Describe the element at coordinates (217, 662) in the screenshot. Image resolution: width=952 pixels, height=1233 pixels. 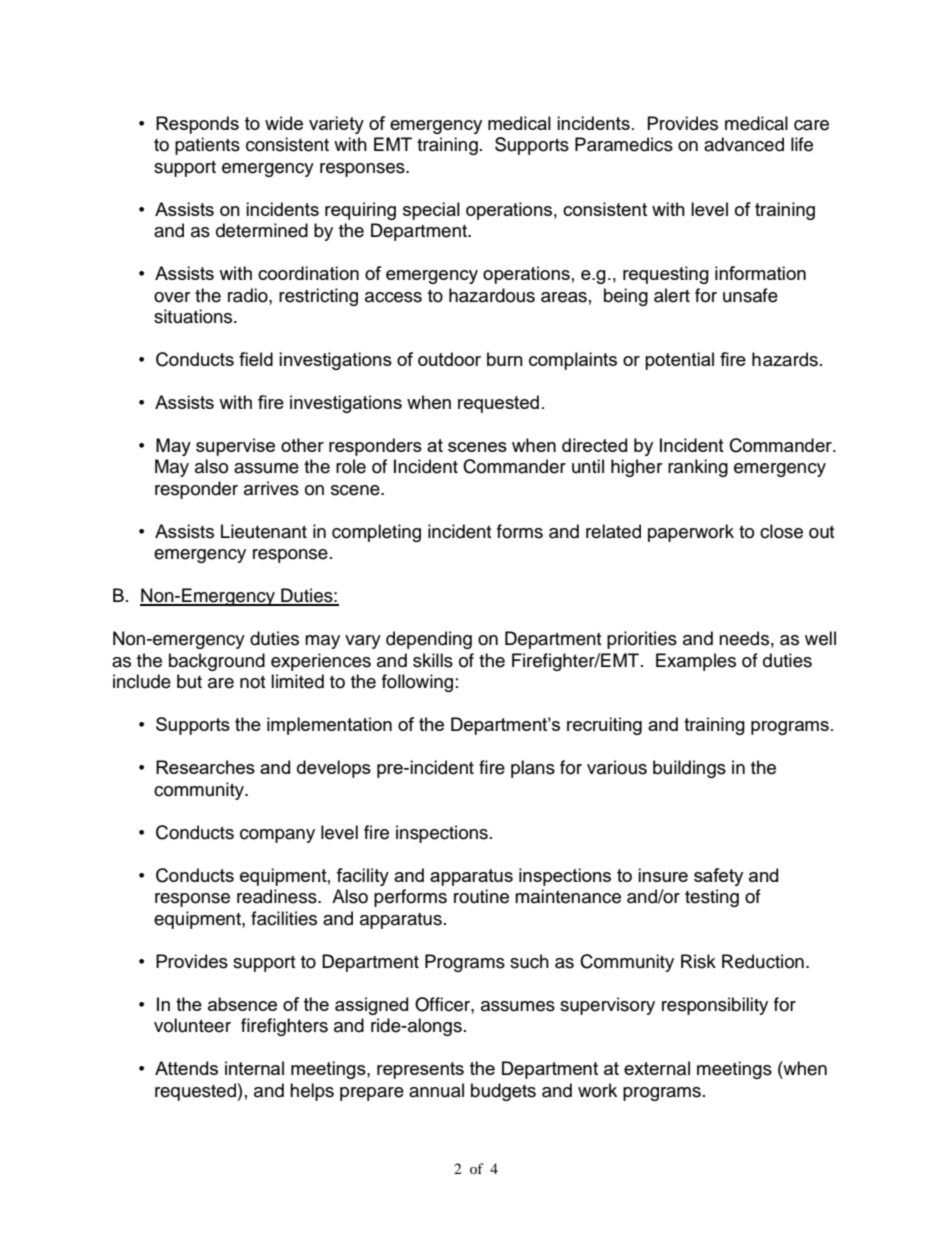
I see `background` at that location.
